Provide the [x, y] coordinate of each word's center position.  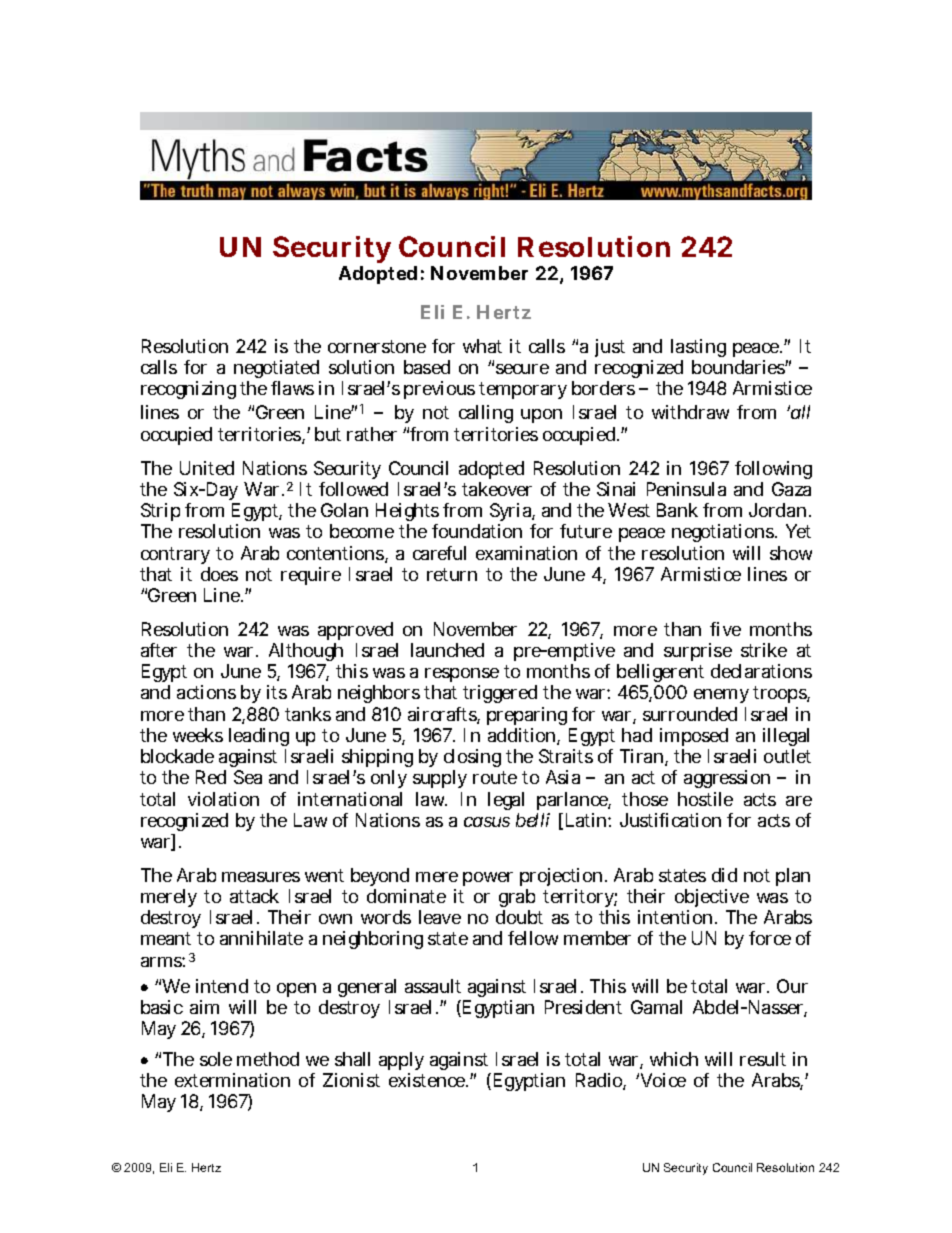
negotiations [724, 533]
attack [254, 896]
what [482, 346]
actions [206, 692]
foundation [477, 531]
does [219, 574]
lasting [698, 348]
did [724, 875]
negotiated [277, 371]
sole [216, 1059]
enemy [721, 696]
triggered [500, 694]
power [488, 879]
